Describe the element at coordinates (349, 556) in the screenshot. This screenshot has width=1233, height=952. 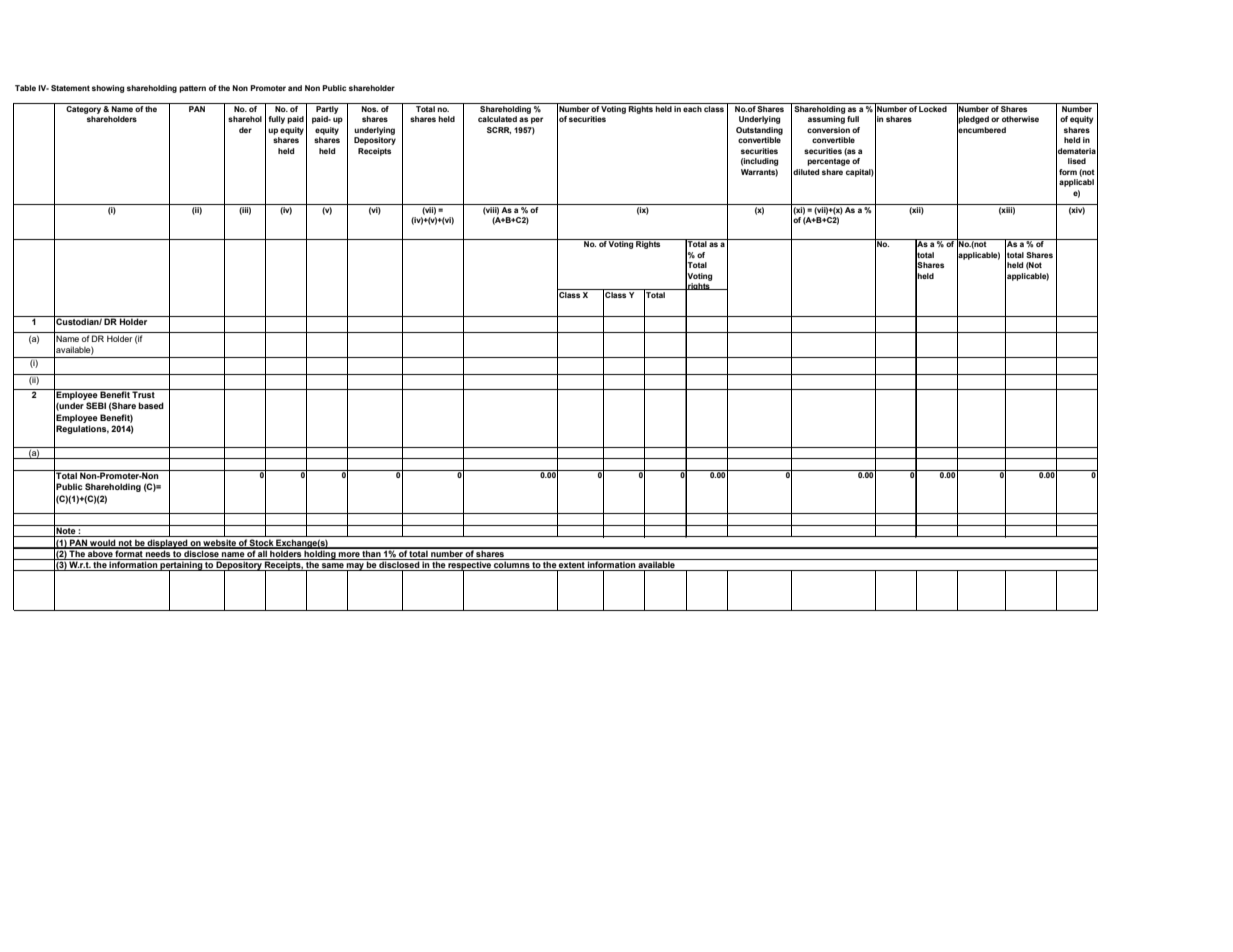
I see `more` at that location.
